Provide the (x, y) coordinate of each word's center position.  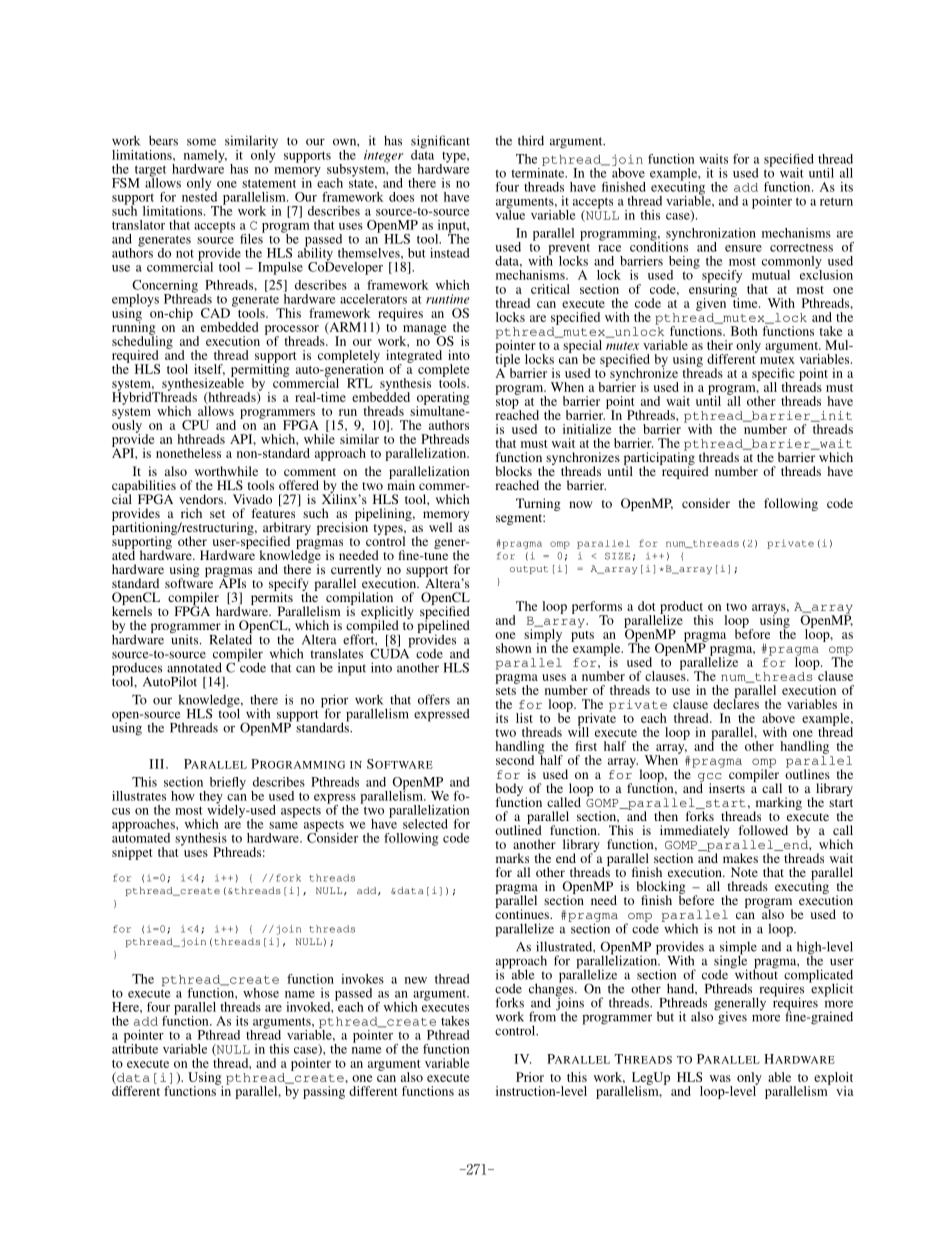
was (720, 1078)
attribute (135, 1047)
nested (199, 195)
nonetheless (188, 453)
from (544, 1015)
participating (659, 458)
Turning (538, 504)
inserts (727, 788)
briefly (228, 783)
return (836, 201)
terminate (539, 171)
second (515, 760)
